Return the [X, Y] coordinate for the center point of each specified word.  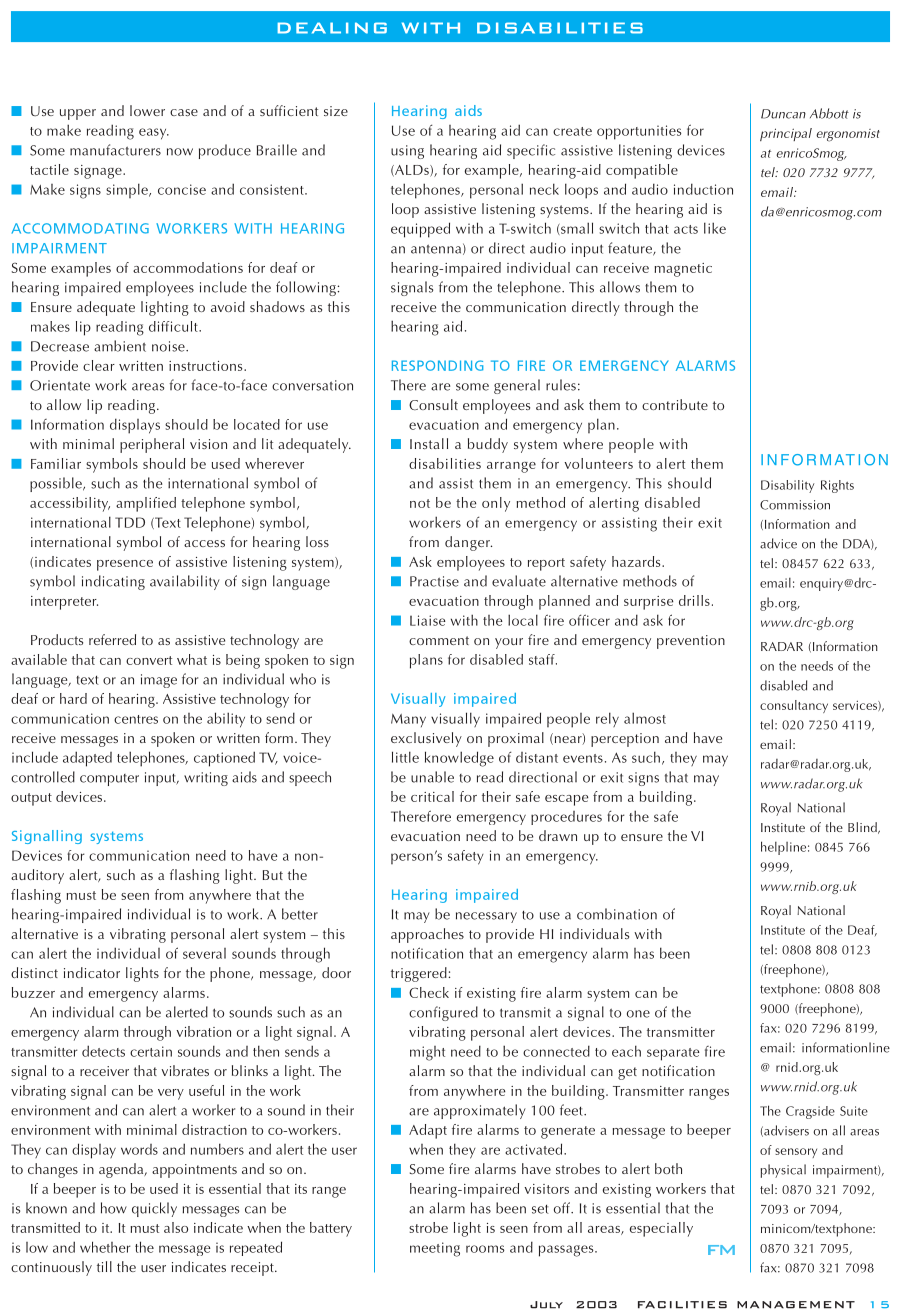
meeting [435, 1249]
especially [661, 1229]
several [204, 953]
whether [105, 1247]
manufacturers [115, 150]
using [407, 152]
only [496, 504]
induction [703, 189]
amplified [146, 504]
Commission [795, 505]
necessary [486, 917]
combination [617, 914]
